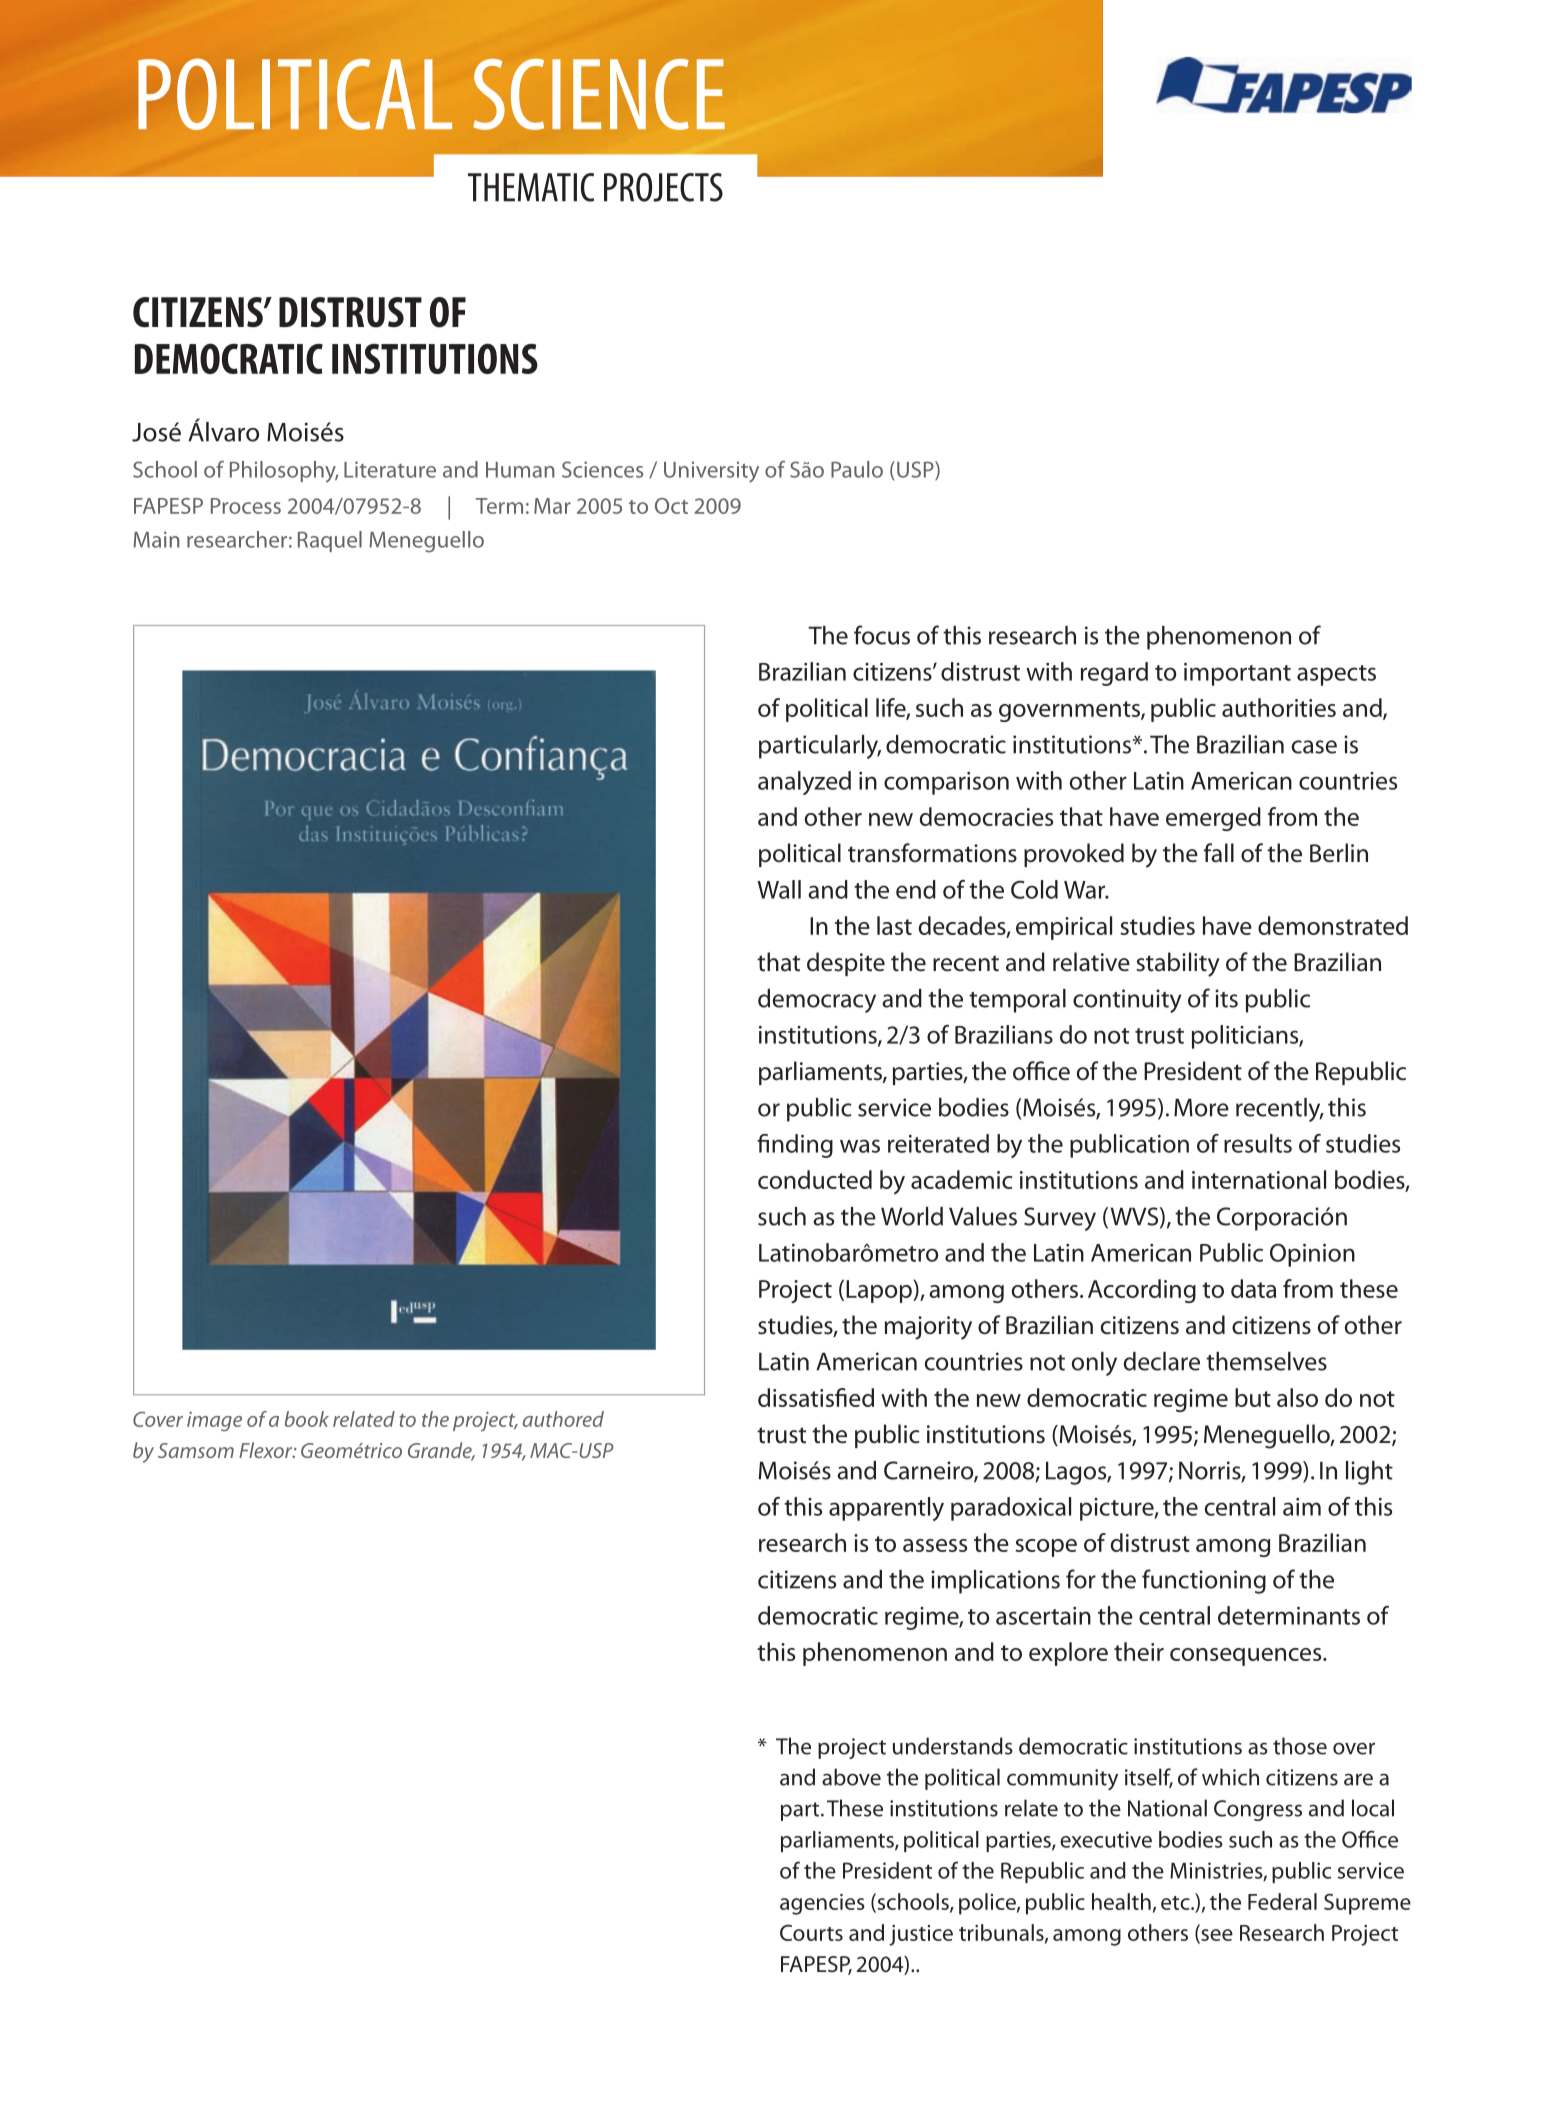 The height and width of the screenshot is (2117, 1544). I want to click on University, so click(711, 472).
